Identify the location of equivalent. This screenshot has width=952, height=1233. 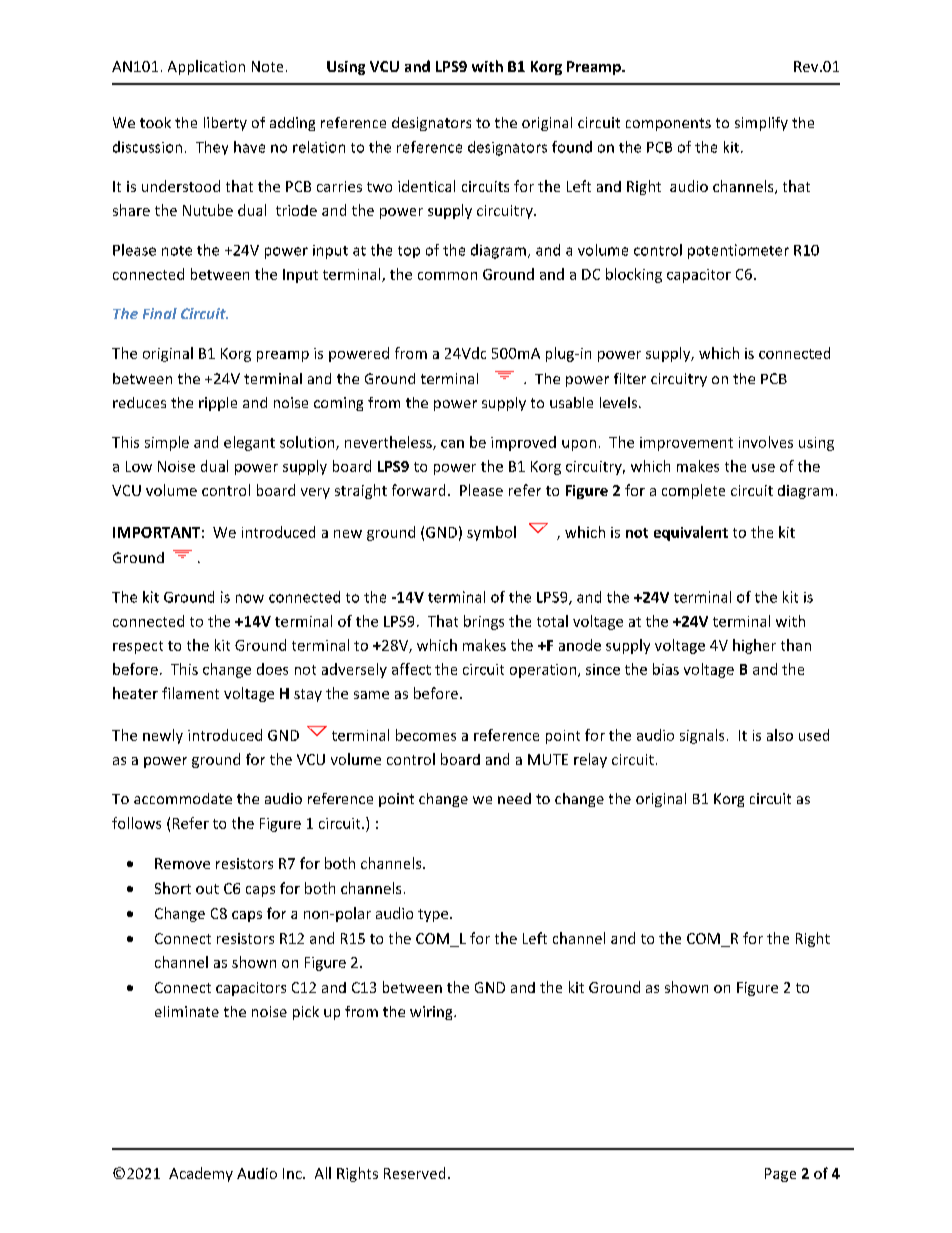
(691, 533).
